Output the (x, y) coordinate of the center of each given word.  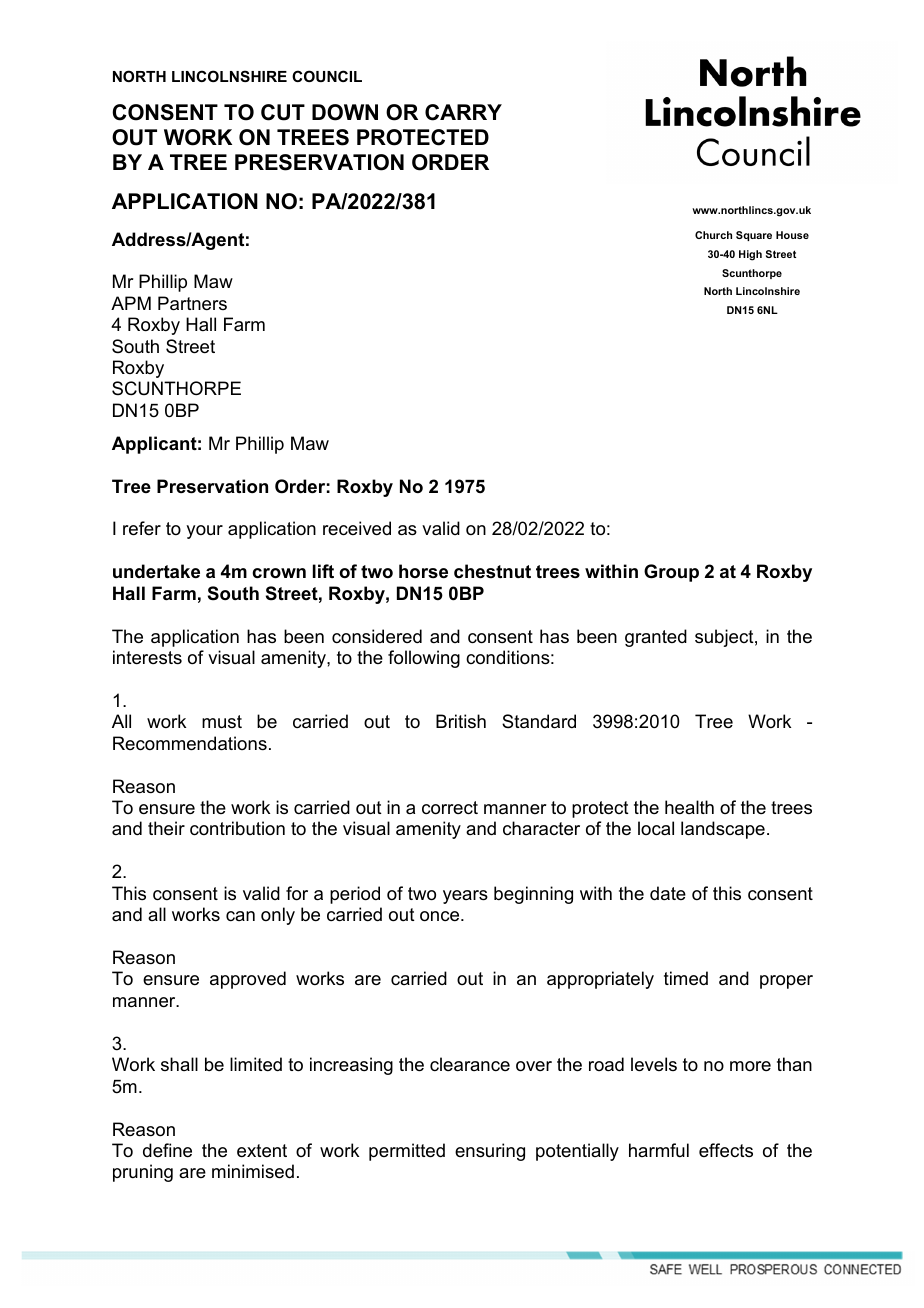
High (750, 255)
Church (713, 235)
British (461, 721)
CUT (283, 112)
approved (248, 980)
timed (686, 978)
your (204, 532)
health (689, 807)
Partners (192, 303)
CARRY (463, 112)
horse (423, 571)
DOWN (345, 112)
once (441, 916)
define (167, 1150)
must (222, 722)
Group (671, 573)
